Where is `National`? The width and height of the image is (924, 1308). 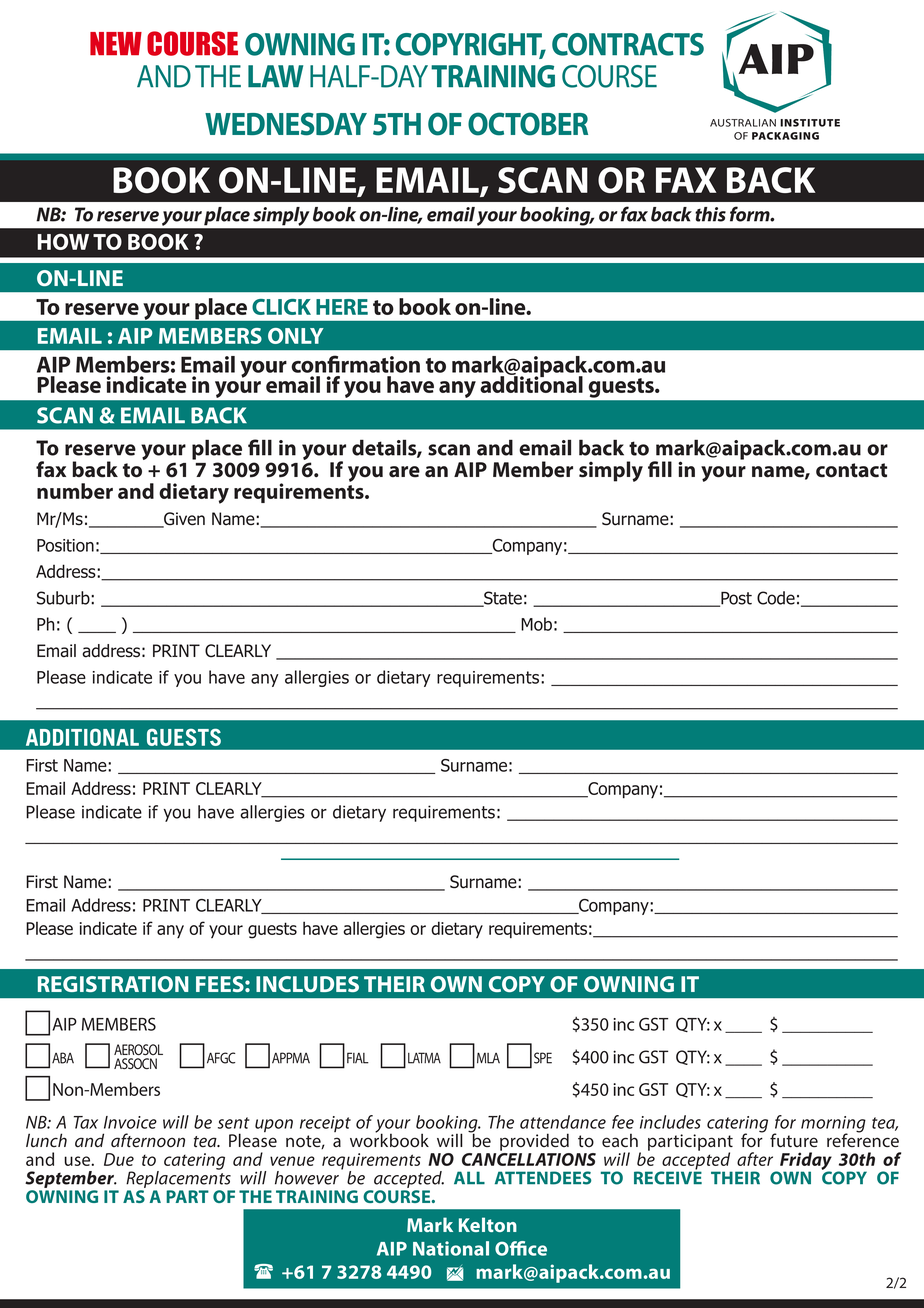 National is located at coordinates (451, 1248).
